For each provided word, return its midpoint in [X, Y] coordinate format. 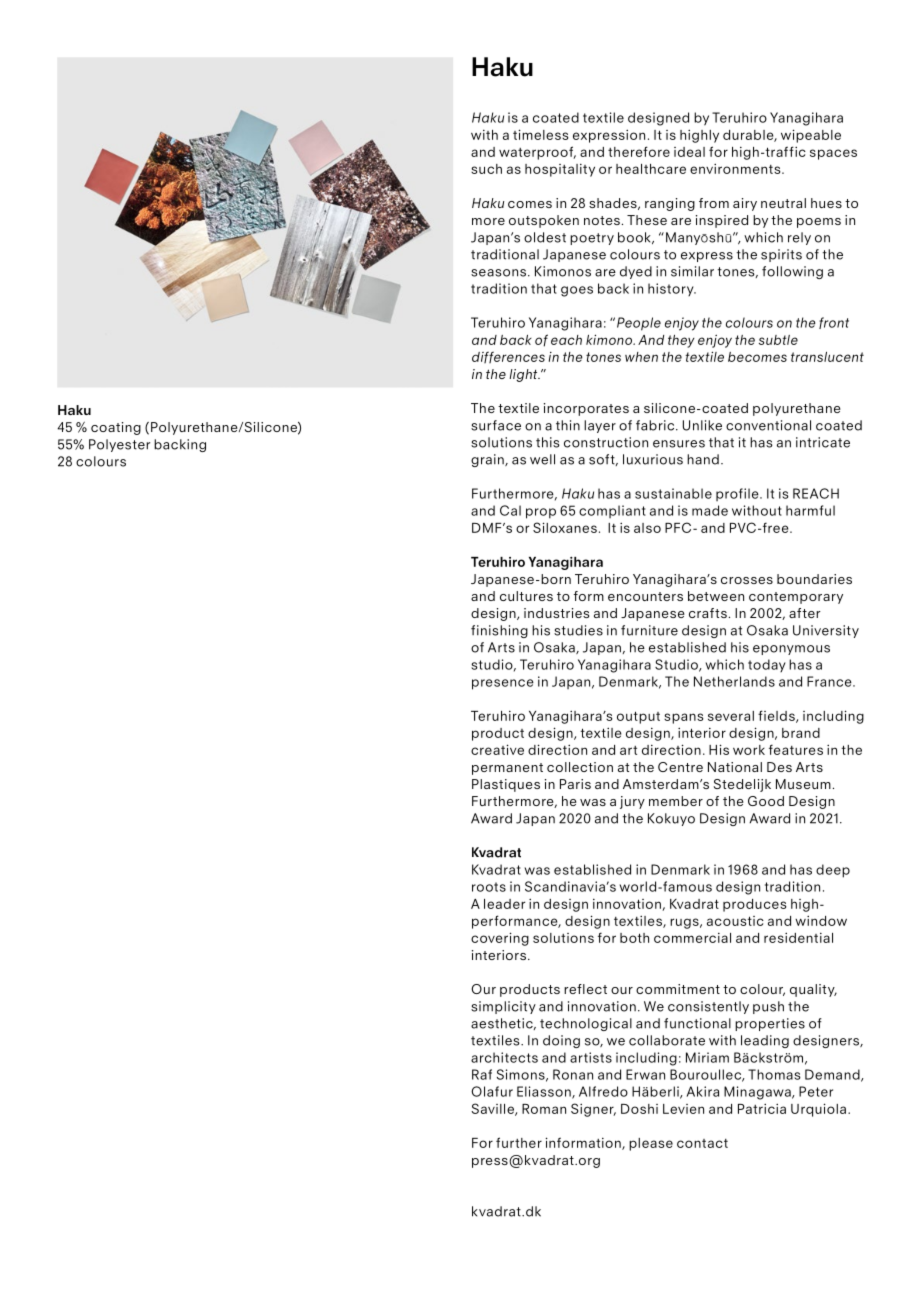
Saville [493, 1109]
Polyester [119, 445]
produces [754, 905]
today [767, 665]
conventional [768, 425]
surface [496, 425]
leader [504, 904]
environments [736, 168]
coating [116, 428]
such [486, 169]
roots [489, 887]
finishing [499, 631]
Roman [544, 1109]
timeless [540, 134]
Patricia [762, 1108]
